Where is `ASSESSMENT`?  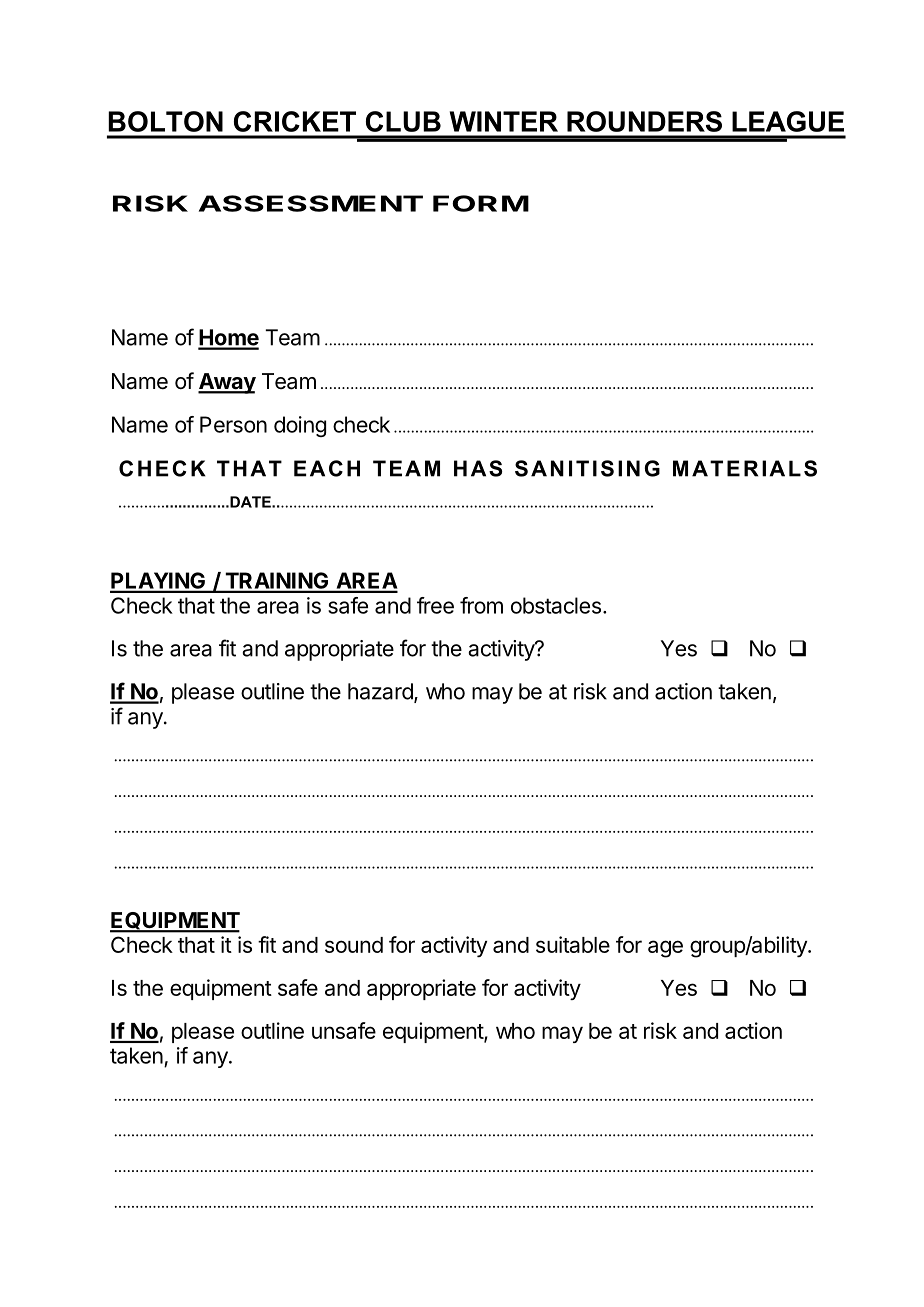 ASSESSMENT is located at coordinates (311, 203).
